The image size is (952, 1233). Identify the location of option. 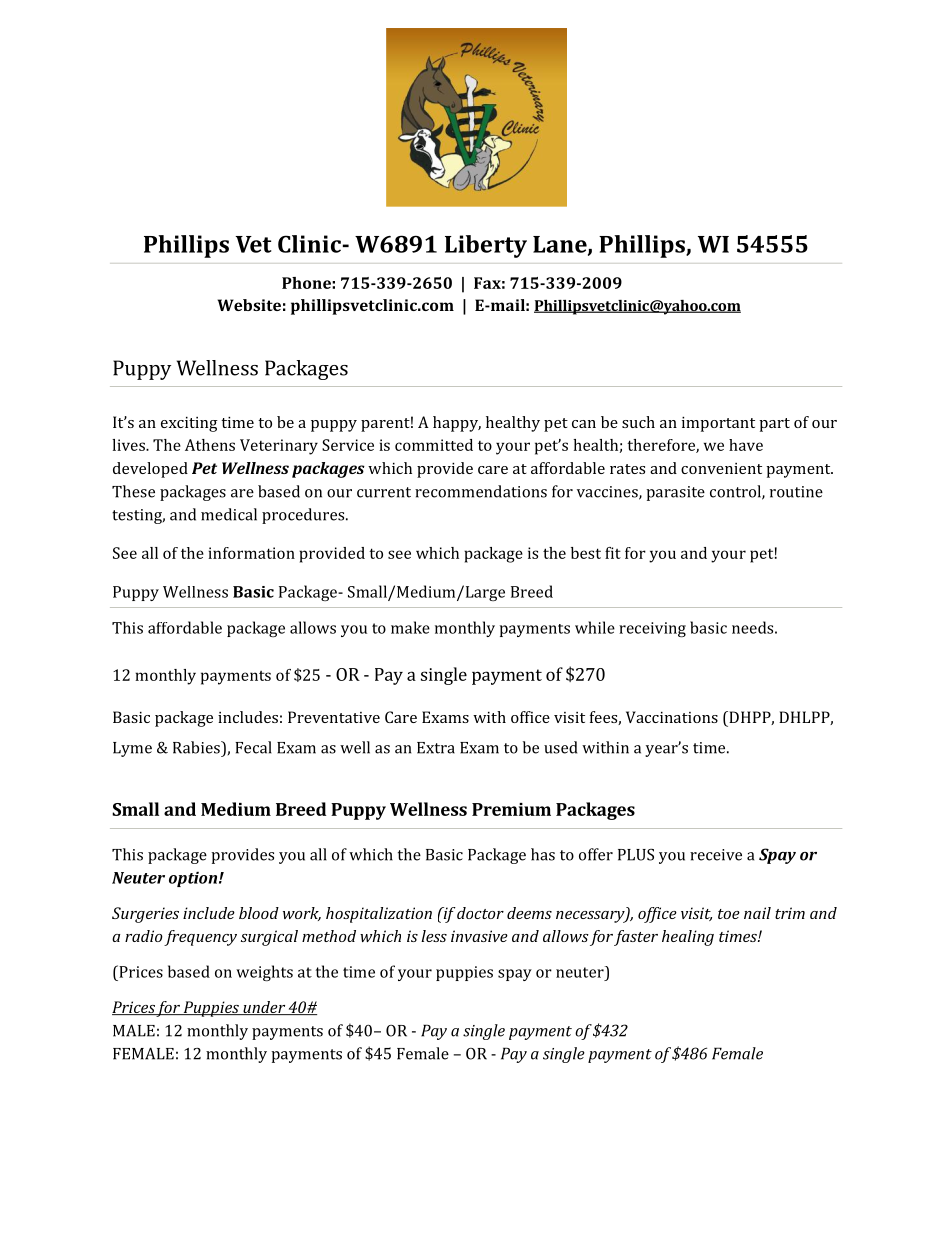
(194, 879).
